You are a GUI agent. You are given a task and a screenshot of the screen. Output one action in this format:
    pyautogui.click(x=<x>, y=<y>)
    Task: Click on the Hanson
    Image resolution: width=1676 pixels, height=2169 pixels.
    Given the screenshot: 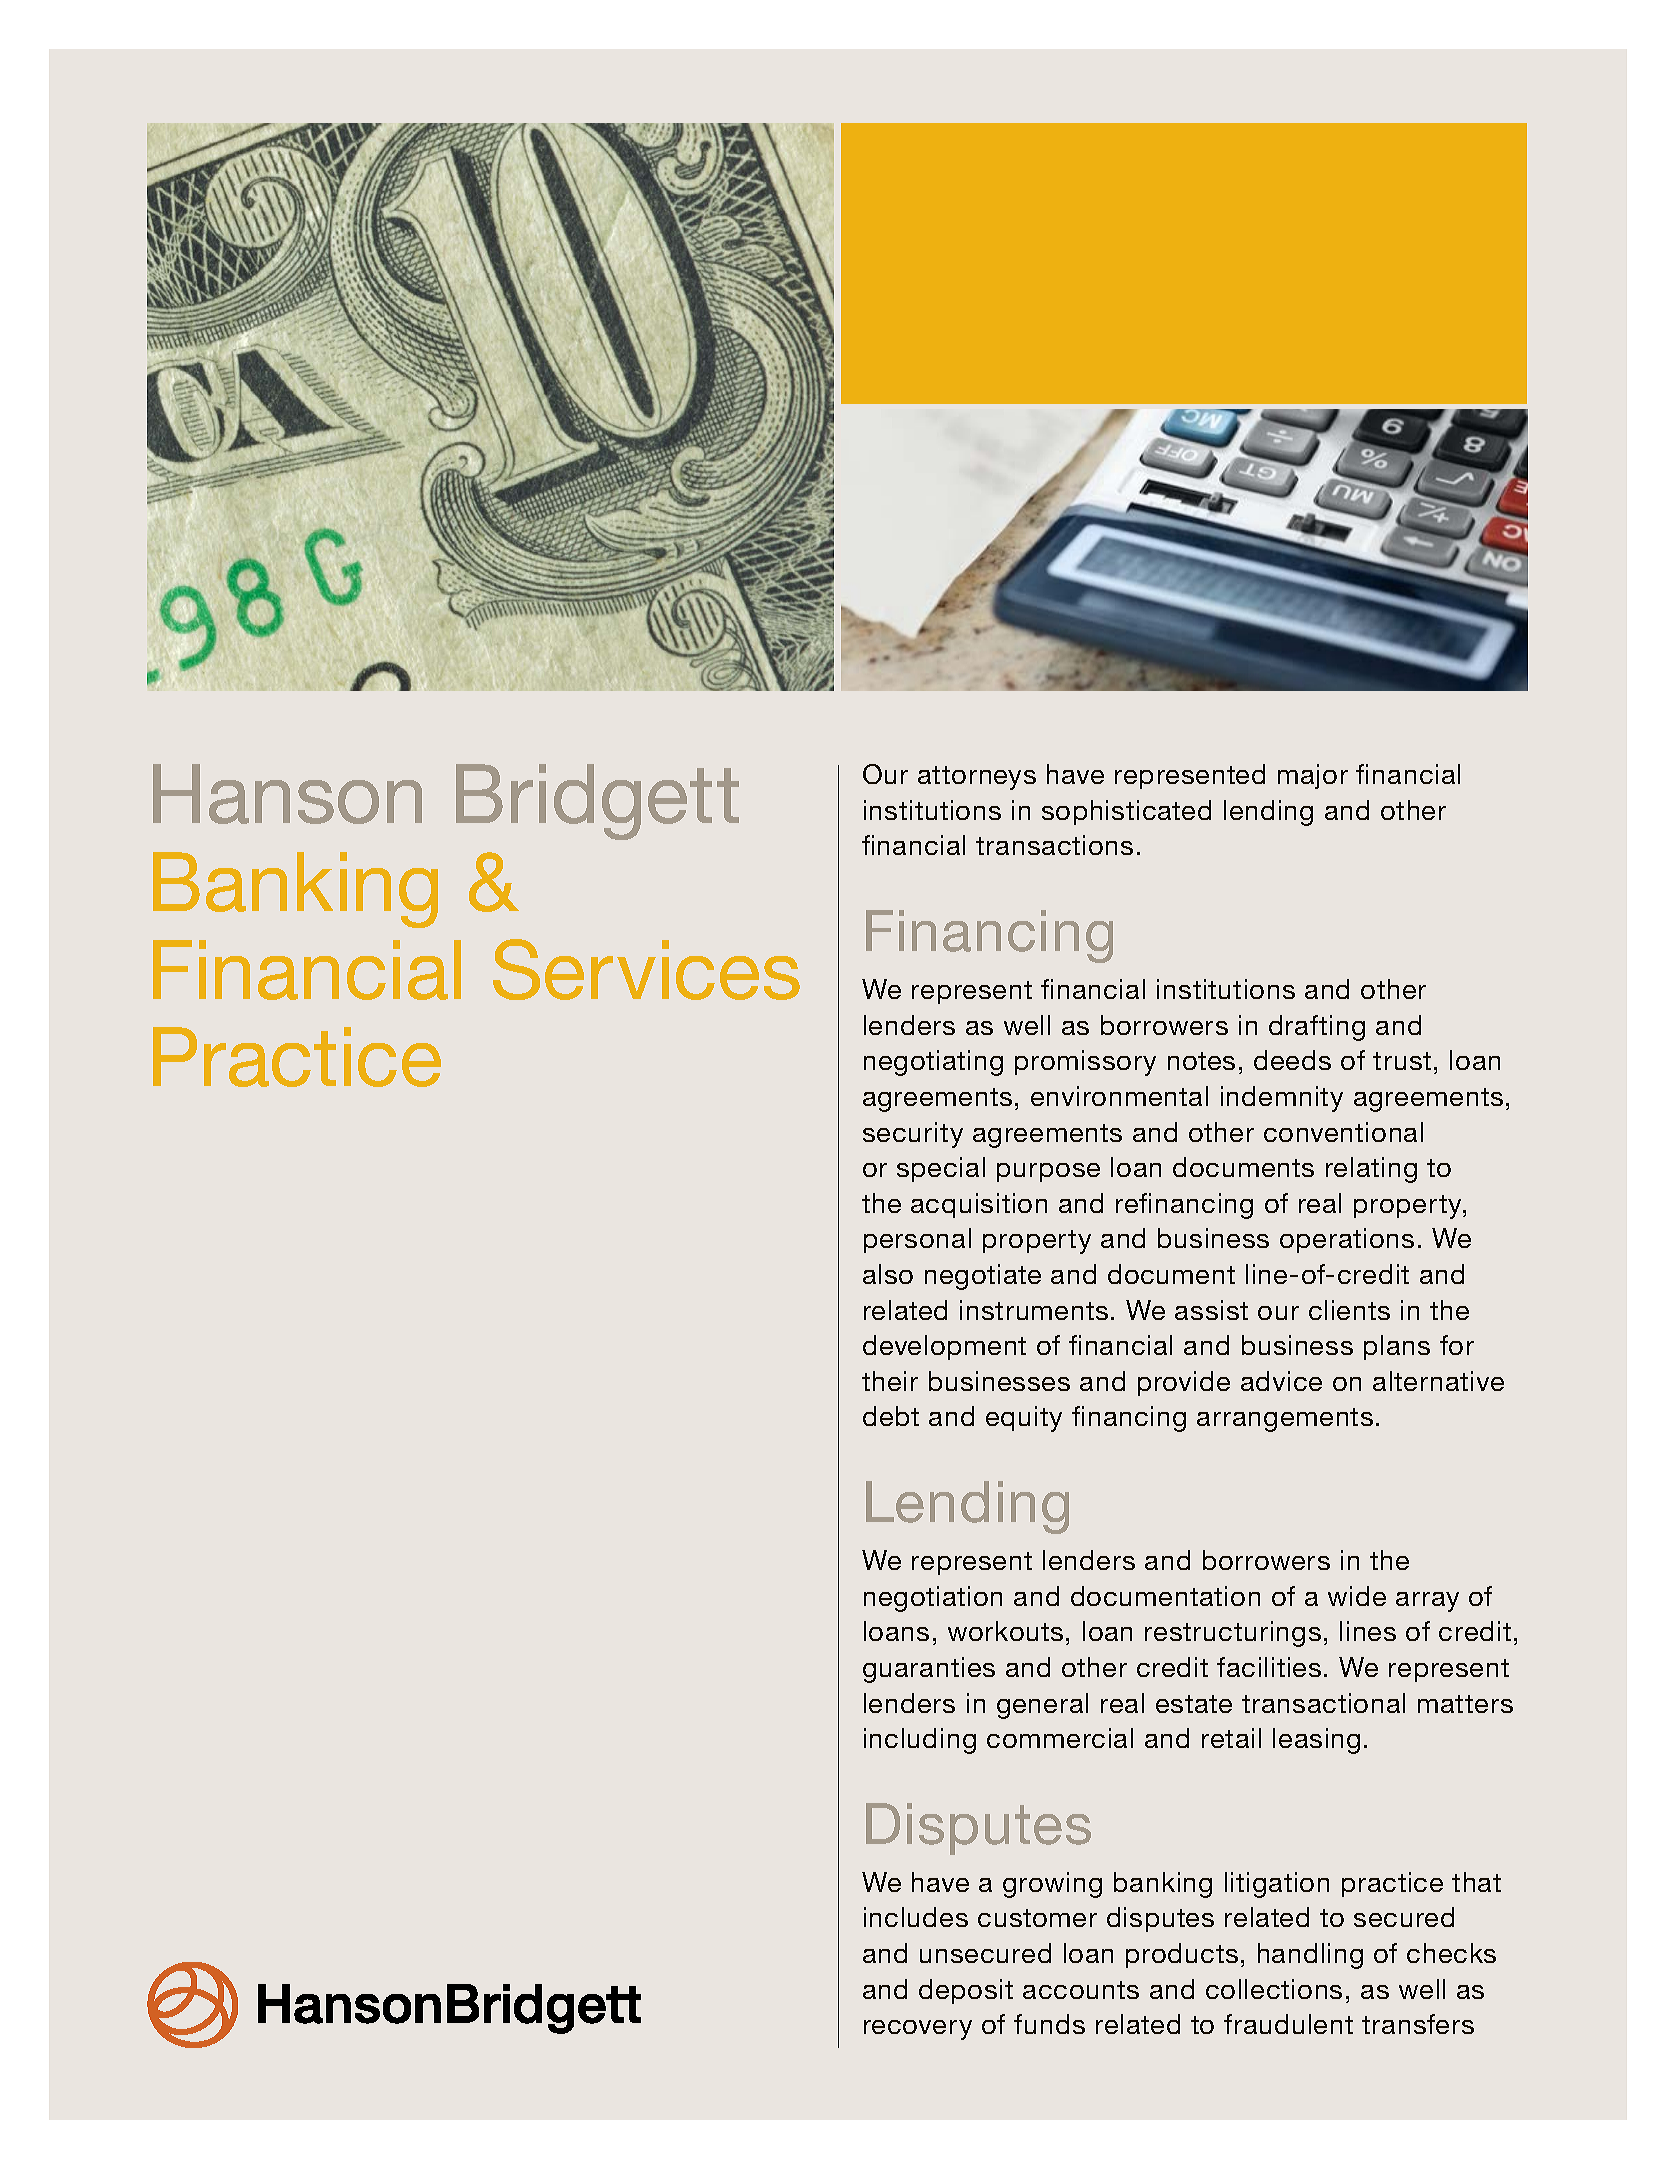 What is the action you would take?
    pyautogui.click(x=287, y=794)
